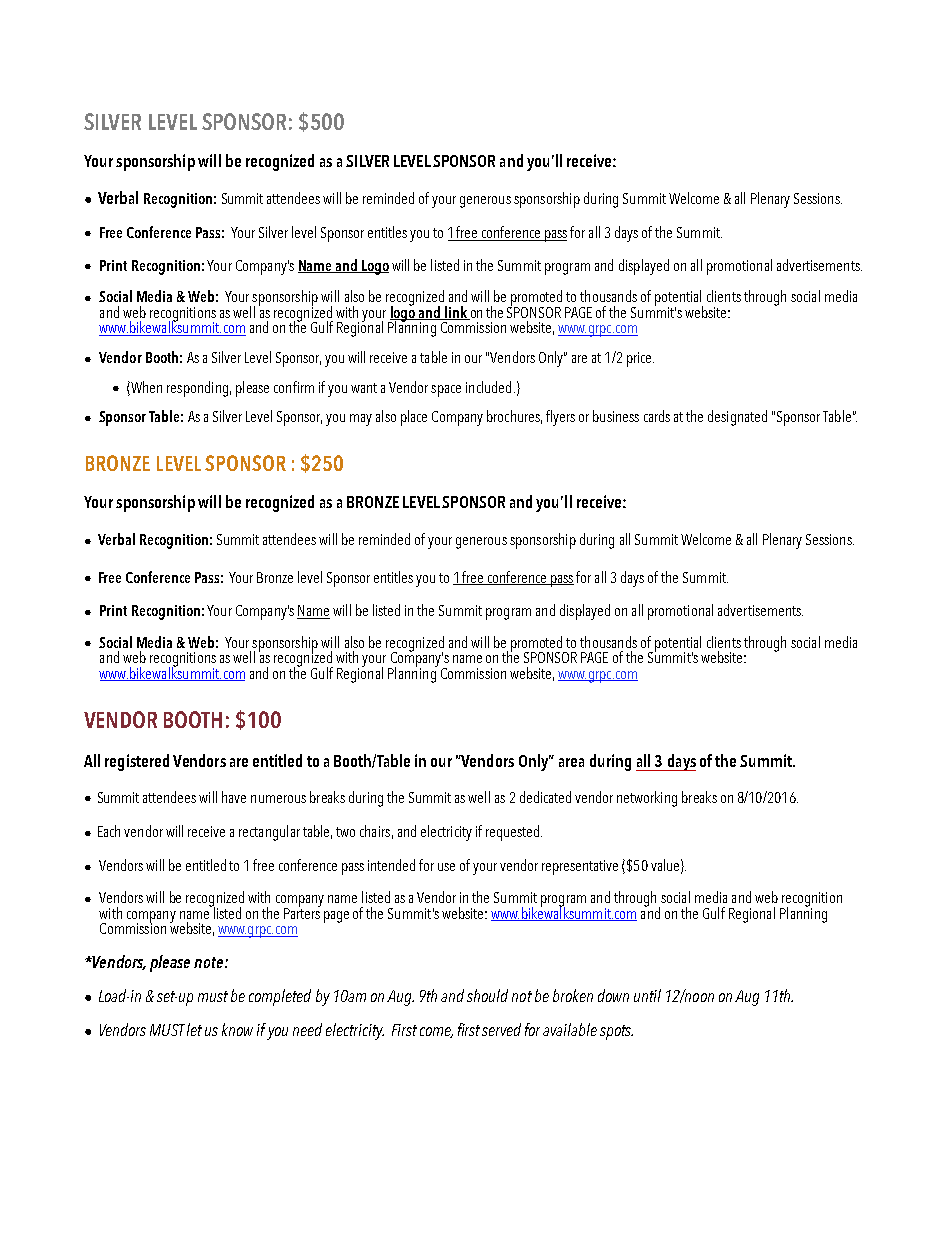 The width and height of the screenshot is (952, 1233). I want to click on registered, so click(137, 762).
